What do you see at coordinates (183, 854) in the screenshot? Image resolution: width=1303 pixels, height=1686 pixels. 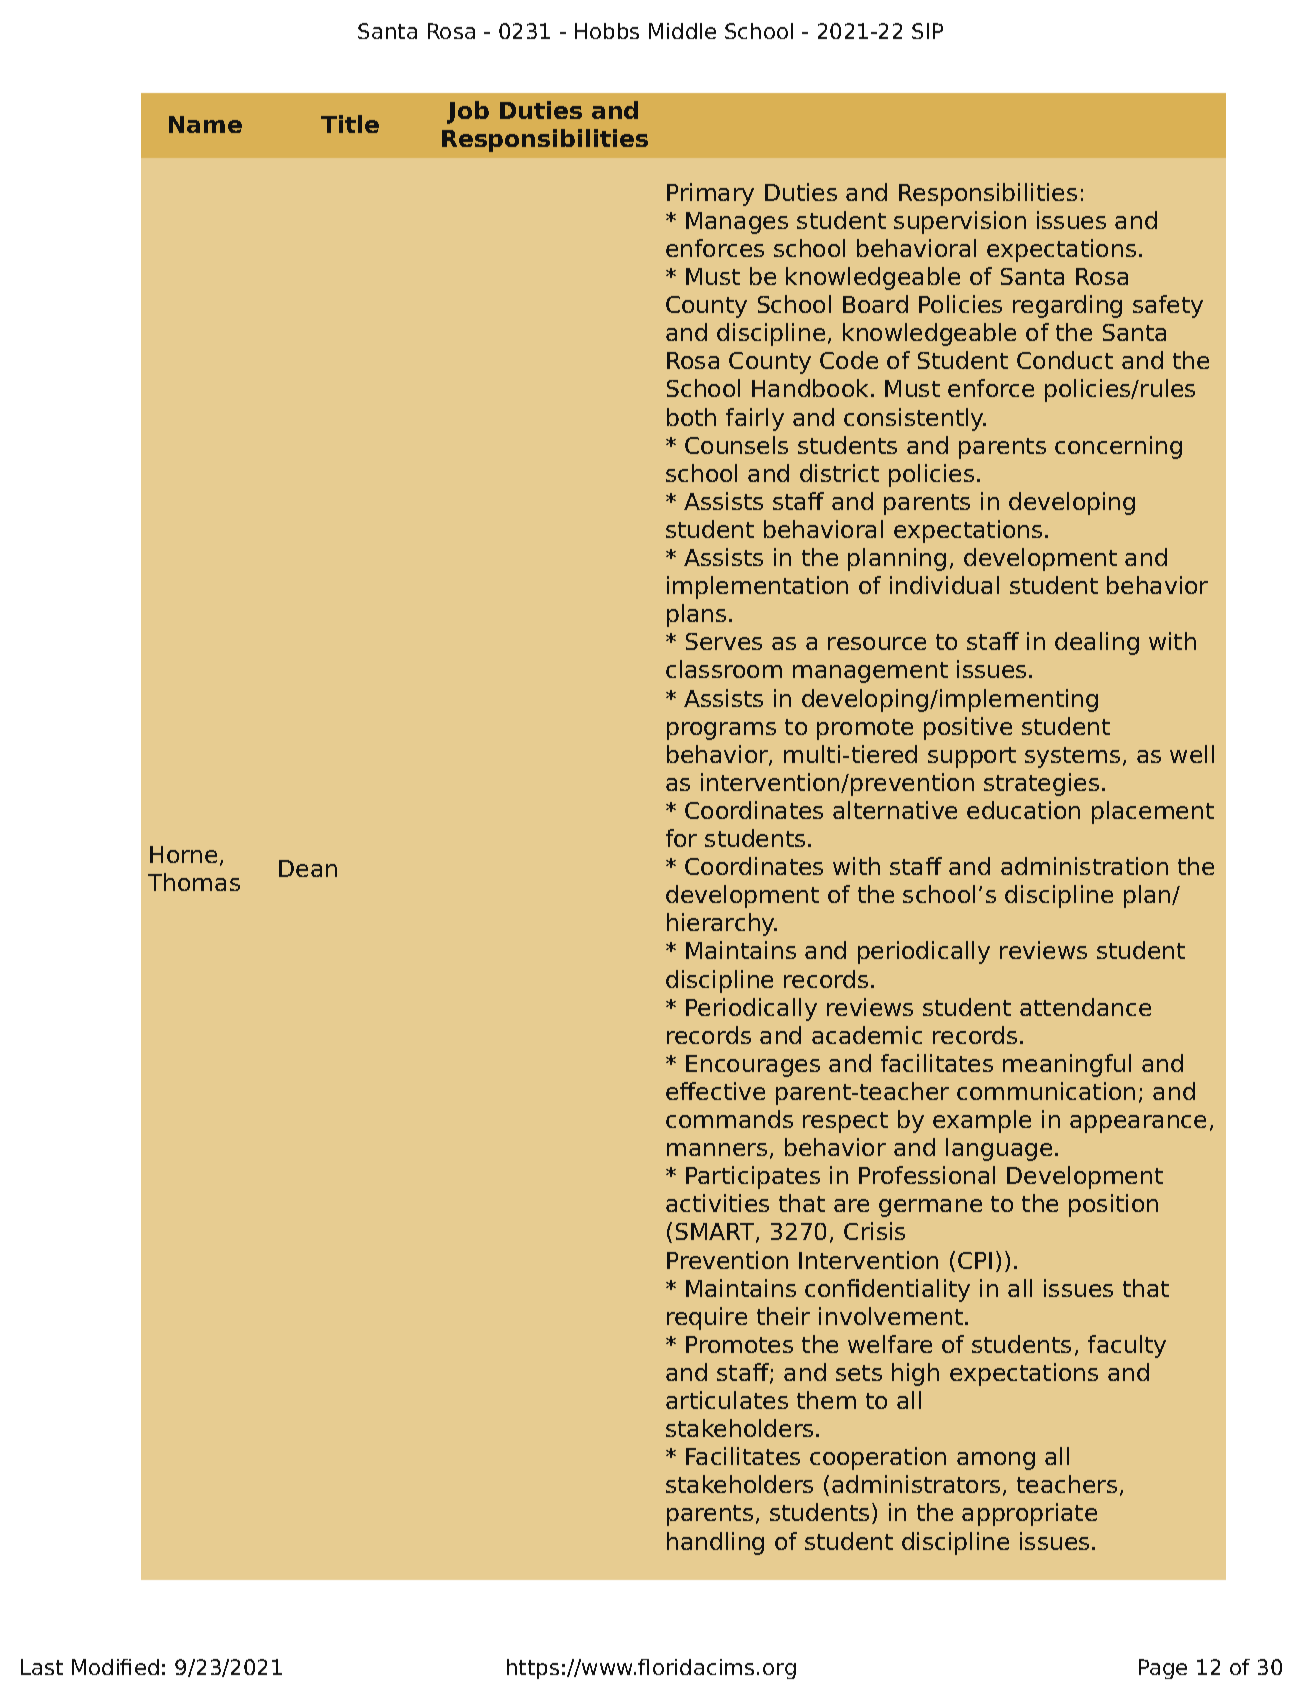 I see `Horne` at bounding box center [183, 854].
